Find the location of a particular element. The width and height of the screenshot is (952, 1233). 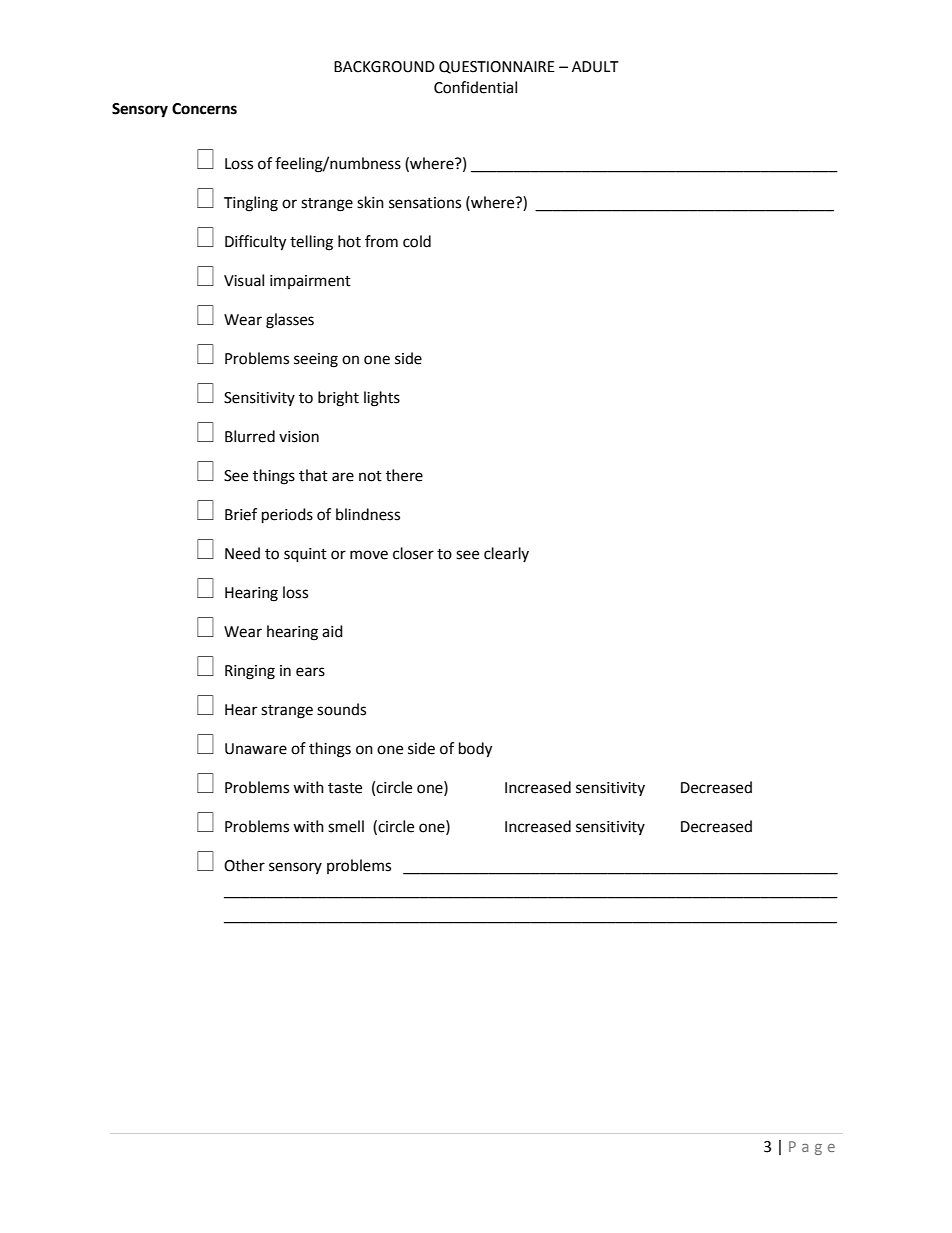

Other is located at coordinates (244, 865).
